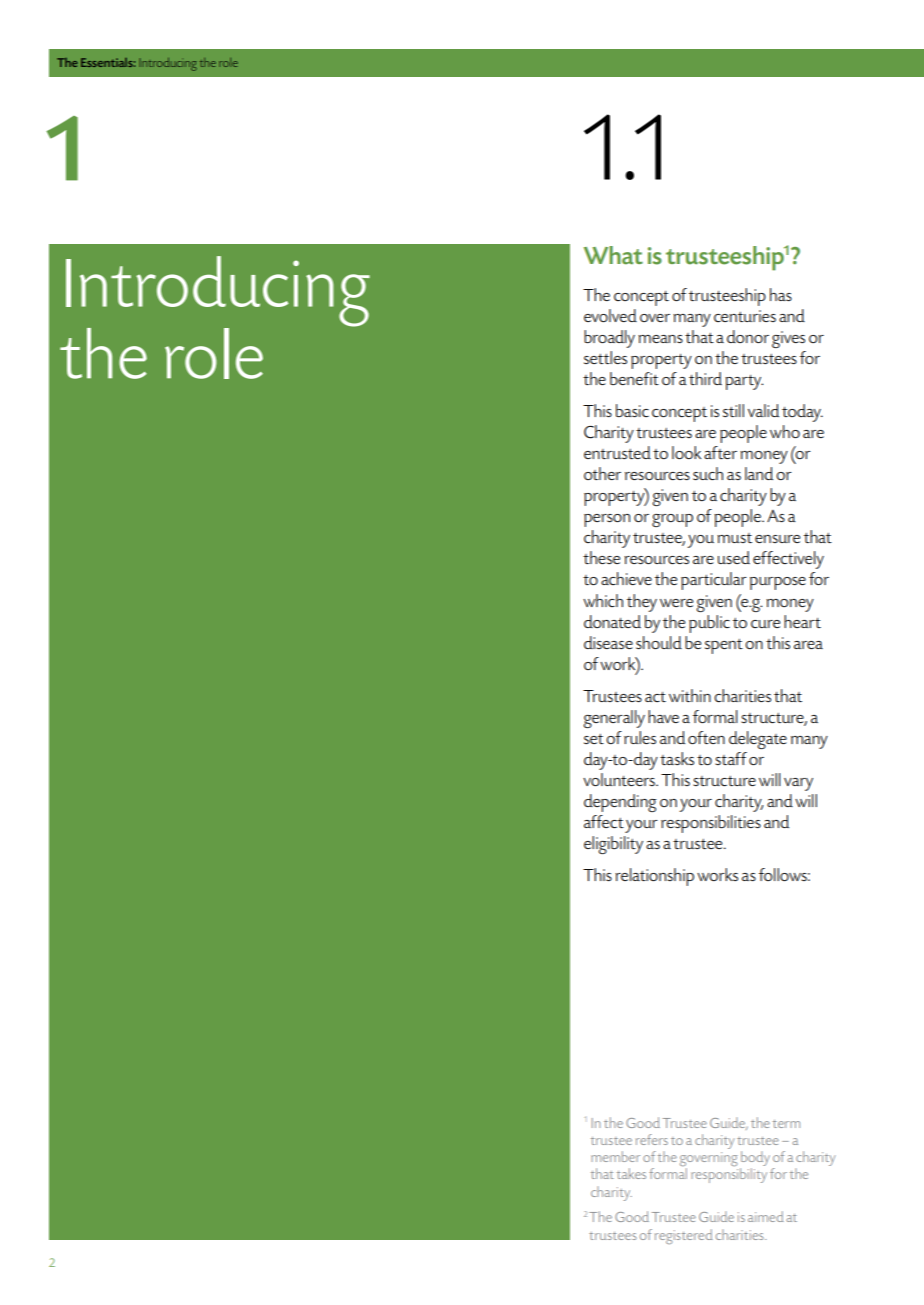 Image resolution: width=924 pixels, height=1305 pixels. I want to click on third, so click(705, 378).
